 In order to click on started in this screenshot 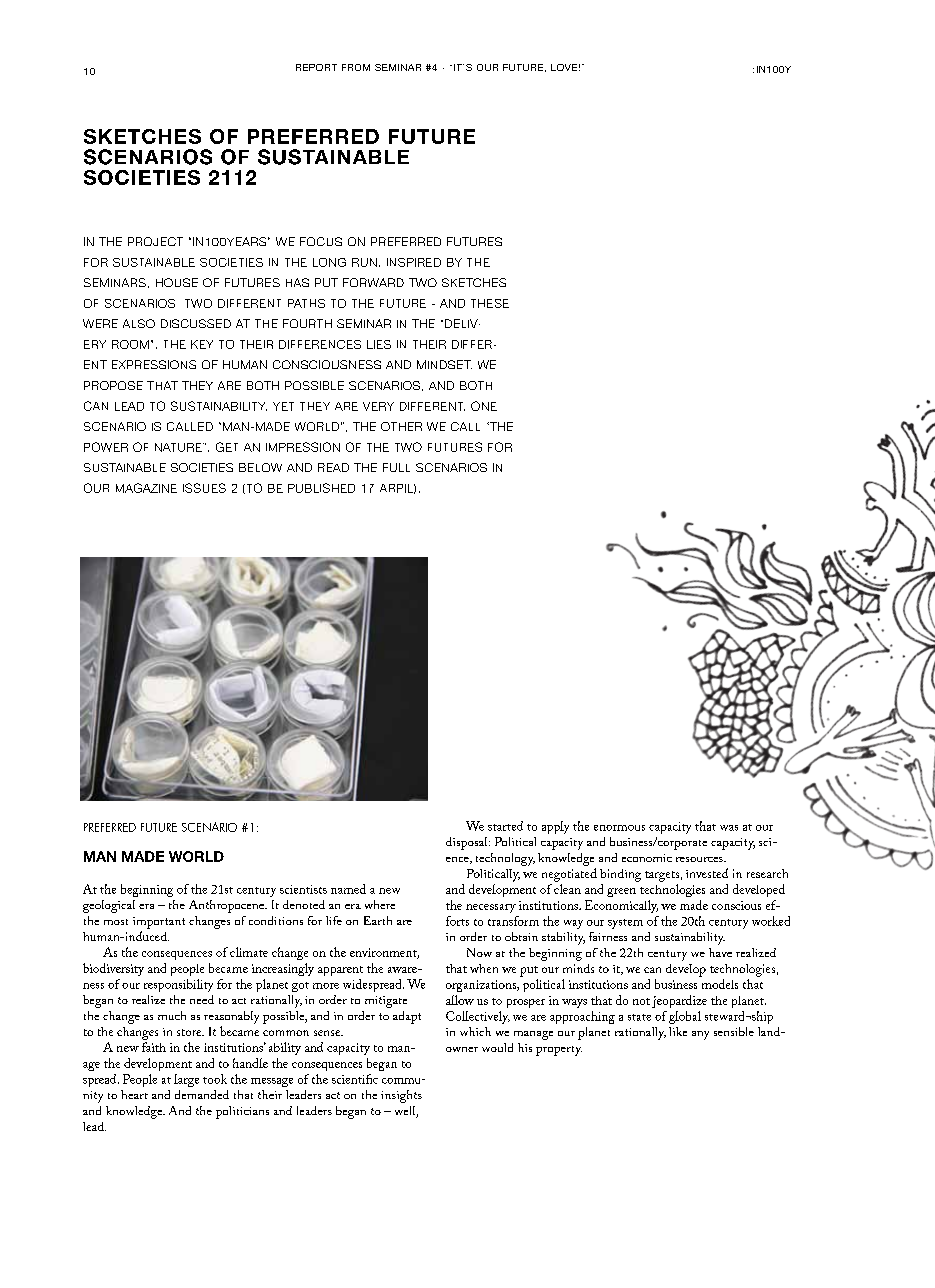, I will do `click(505, 826)`.
